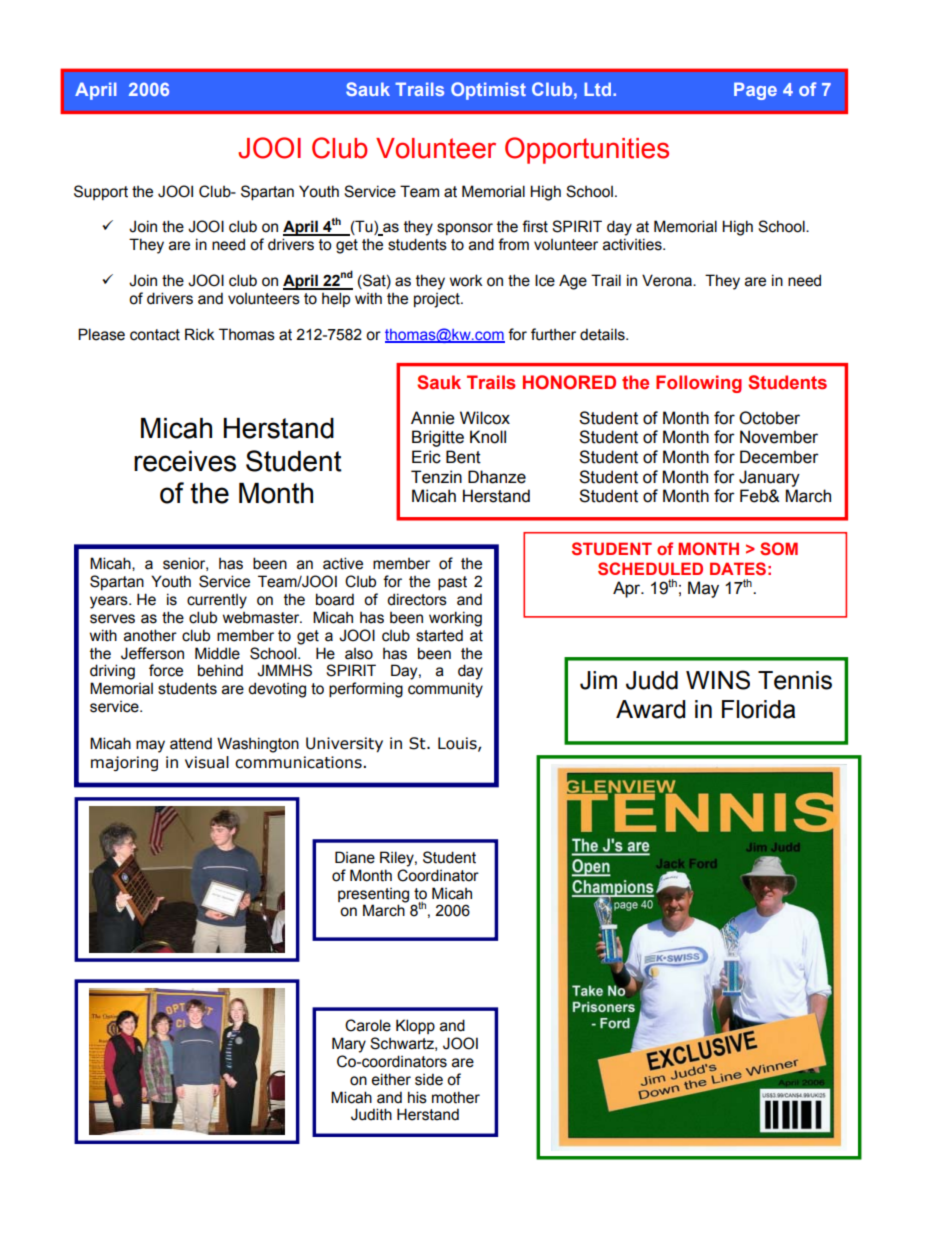 The width and height of the image is (952, 1233). Describe the element at coordinates (200, 334) in the image. I see `Rick` at that location.
